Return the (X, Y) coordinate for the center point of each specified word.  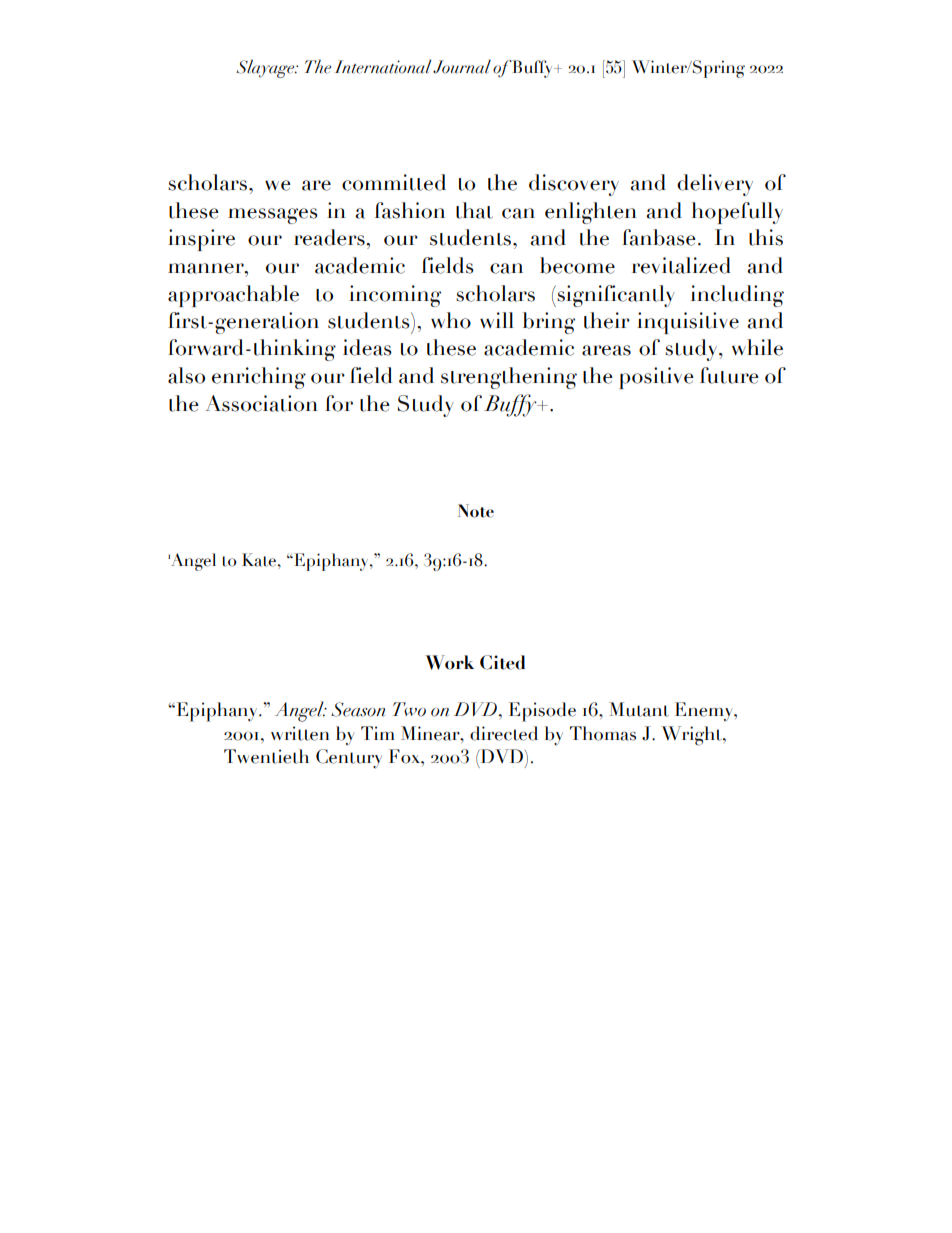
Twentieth (266, 756)
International (383, 67)
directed (504, 733)
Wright (692, 736)
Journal (462, 67)
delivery (715, 185)
